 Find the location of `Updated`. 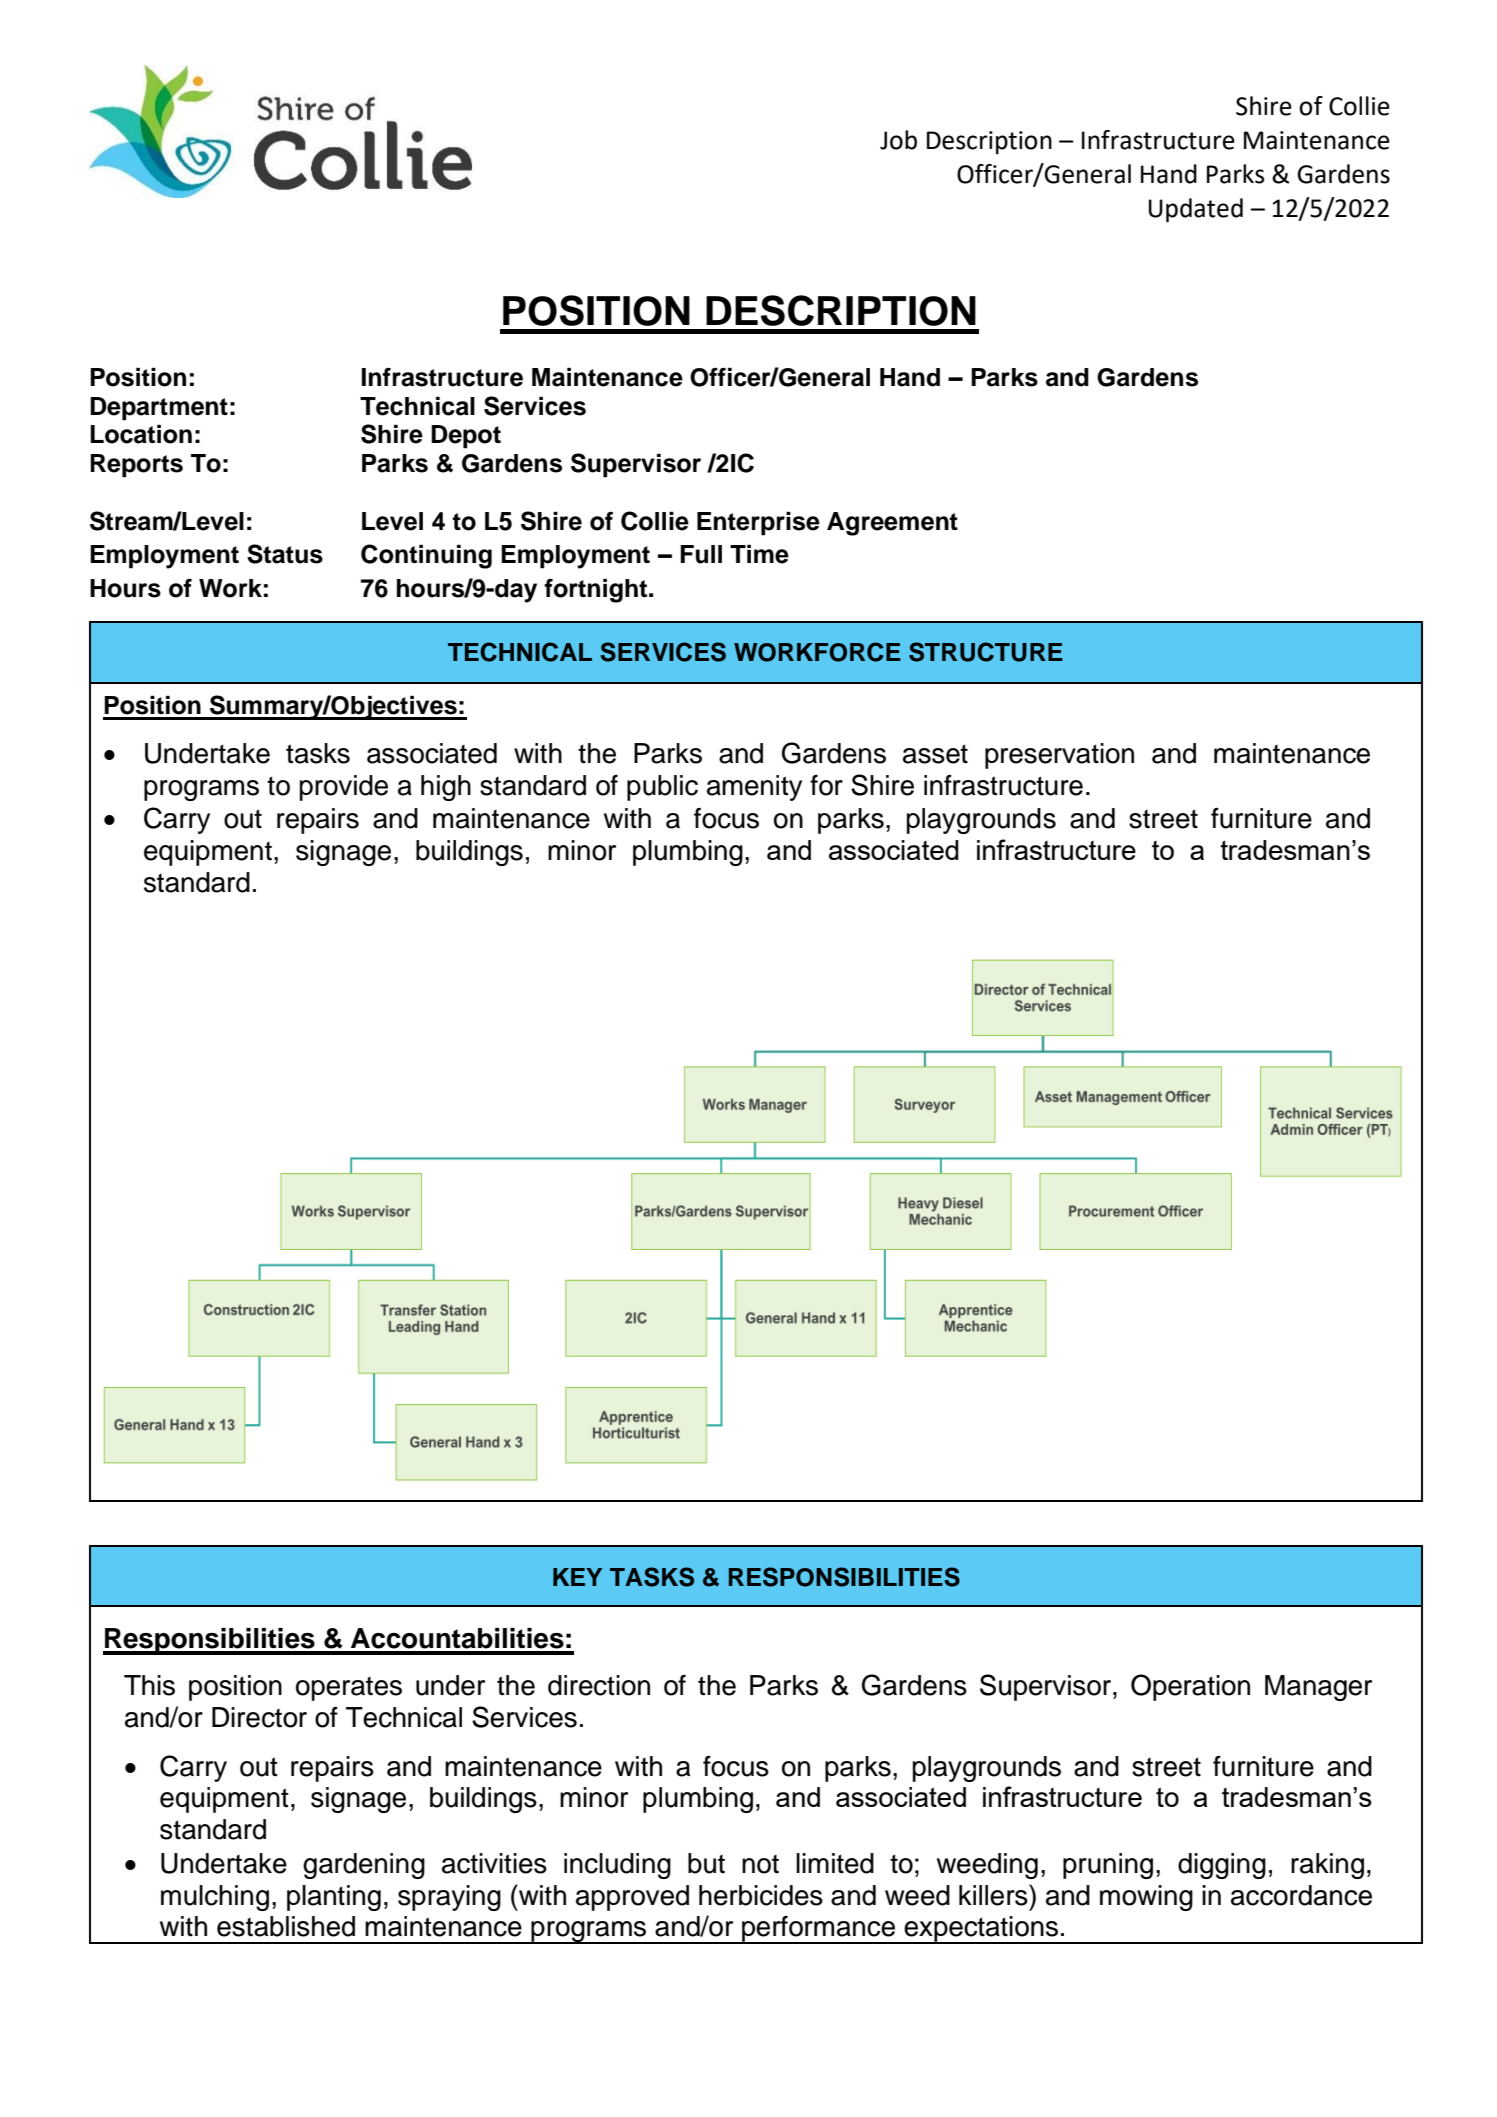

Updated is located at coordinates (1196, 210).
